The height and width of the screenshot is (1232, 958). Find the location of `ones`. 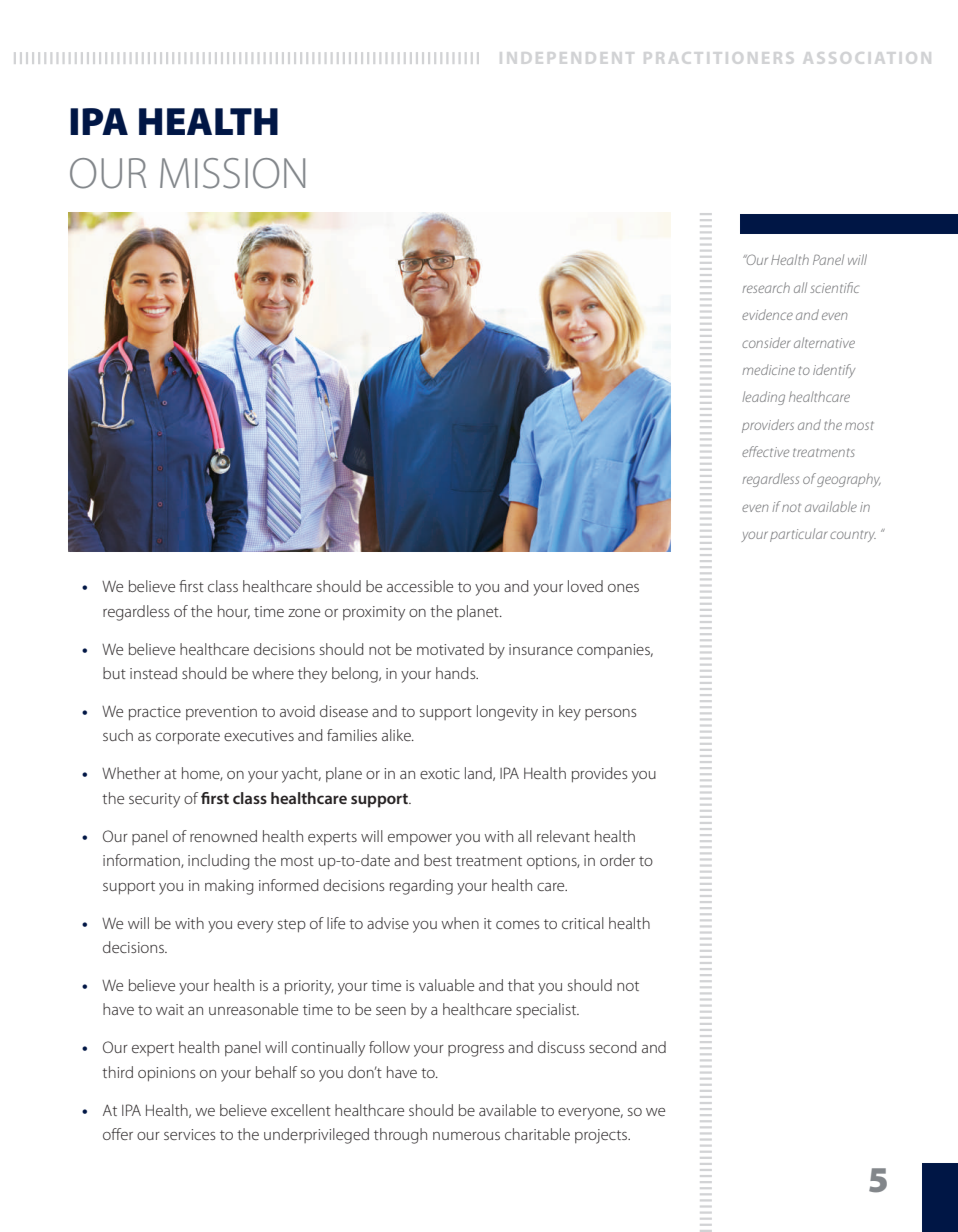

ones is located at coordinates (623, 588).
